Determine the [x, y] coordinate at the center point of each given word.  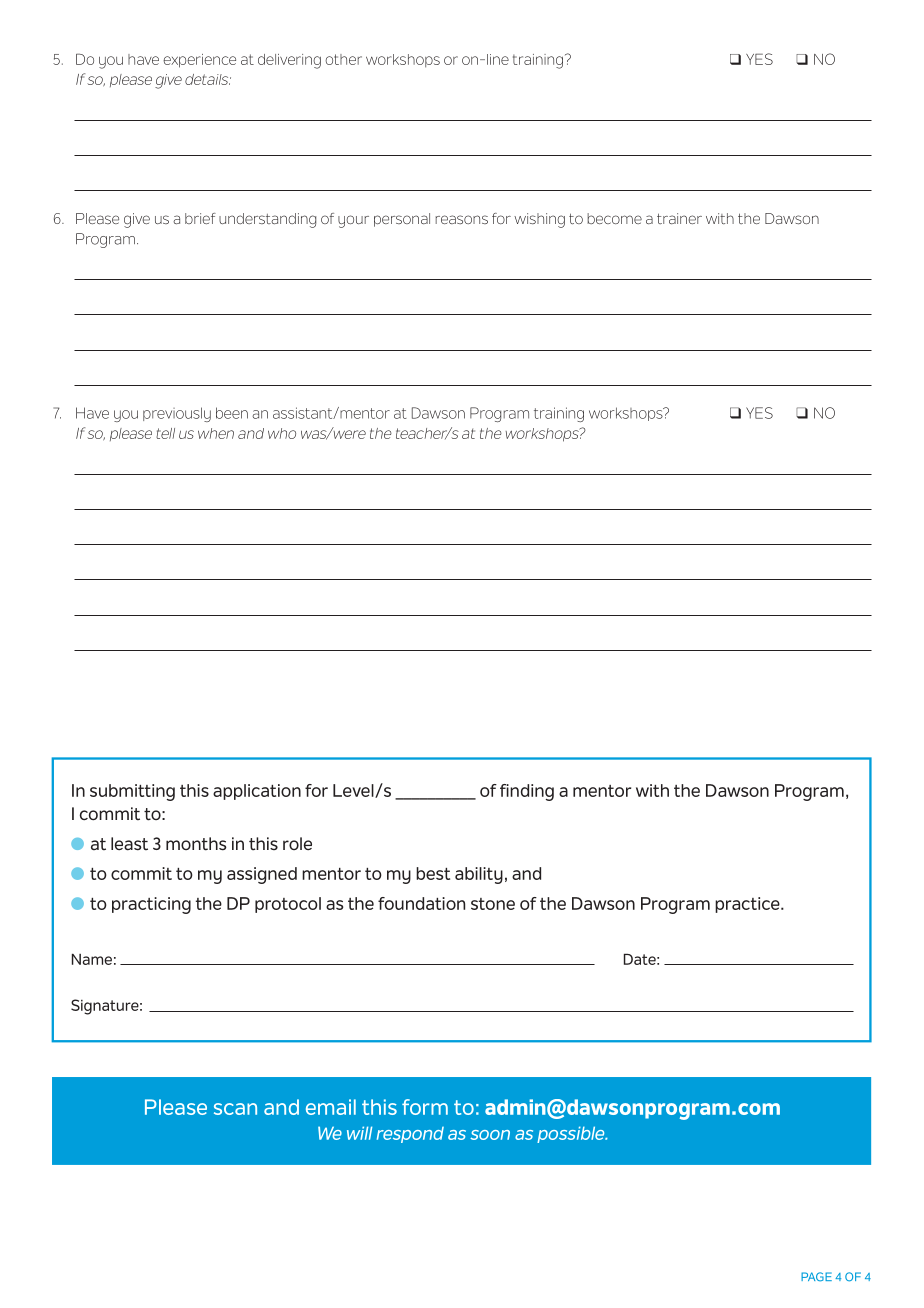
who [282, 433]
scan [235, 1109]
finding [527, 792]
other [343, 59]
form [425, 1107]
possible [572, 1134]
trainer [679, 218]
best [433, 873]
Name [92, 959]
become [614, 218]
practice [748, 905]
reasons [462, 219]
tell [165, 433]
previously [177, 414]
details [208, 79]
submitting [132, 792]
